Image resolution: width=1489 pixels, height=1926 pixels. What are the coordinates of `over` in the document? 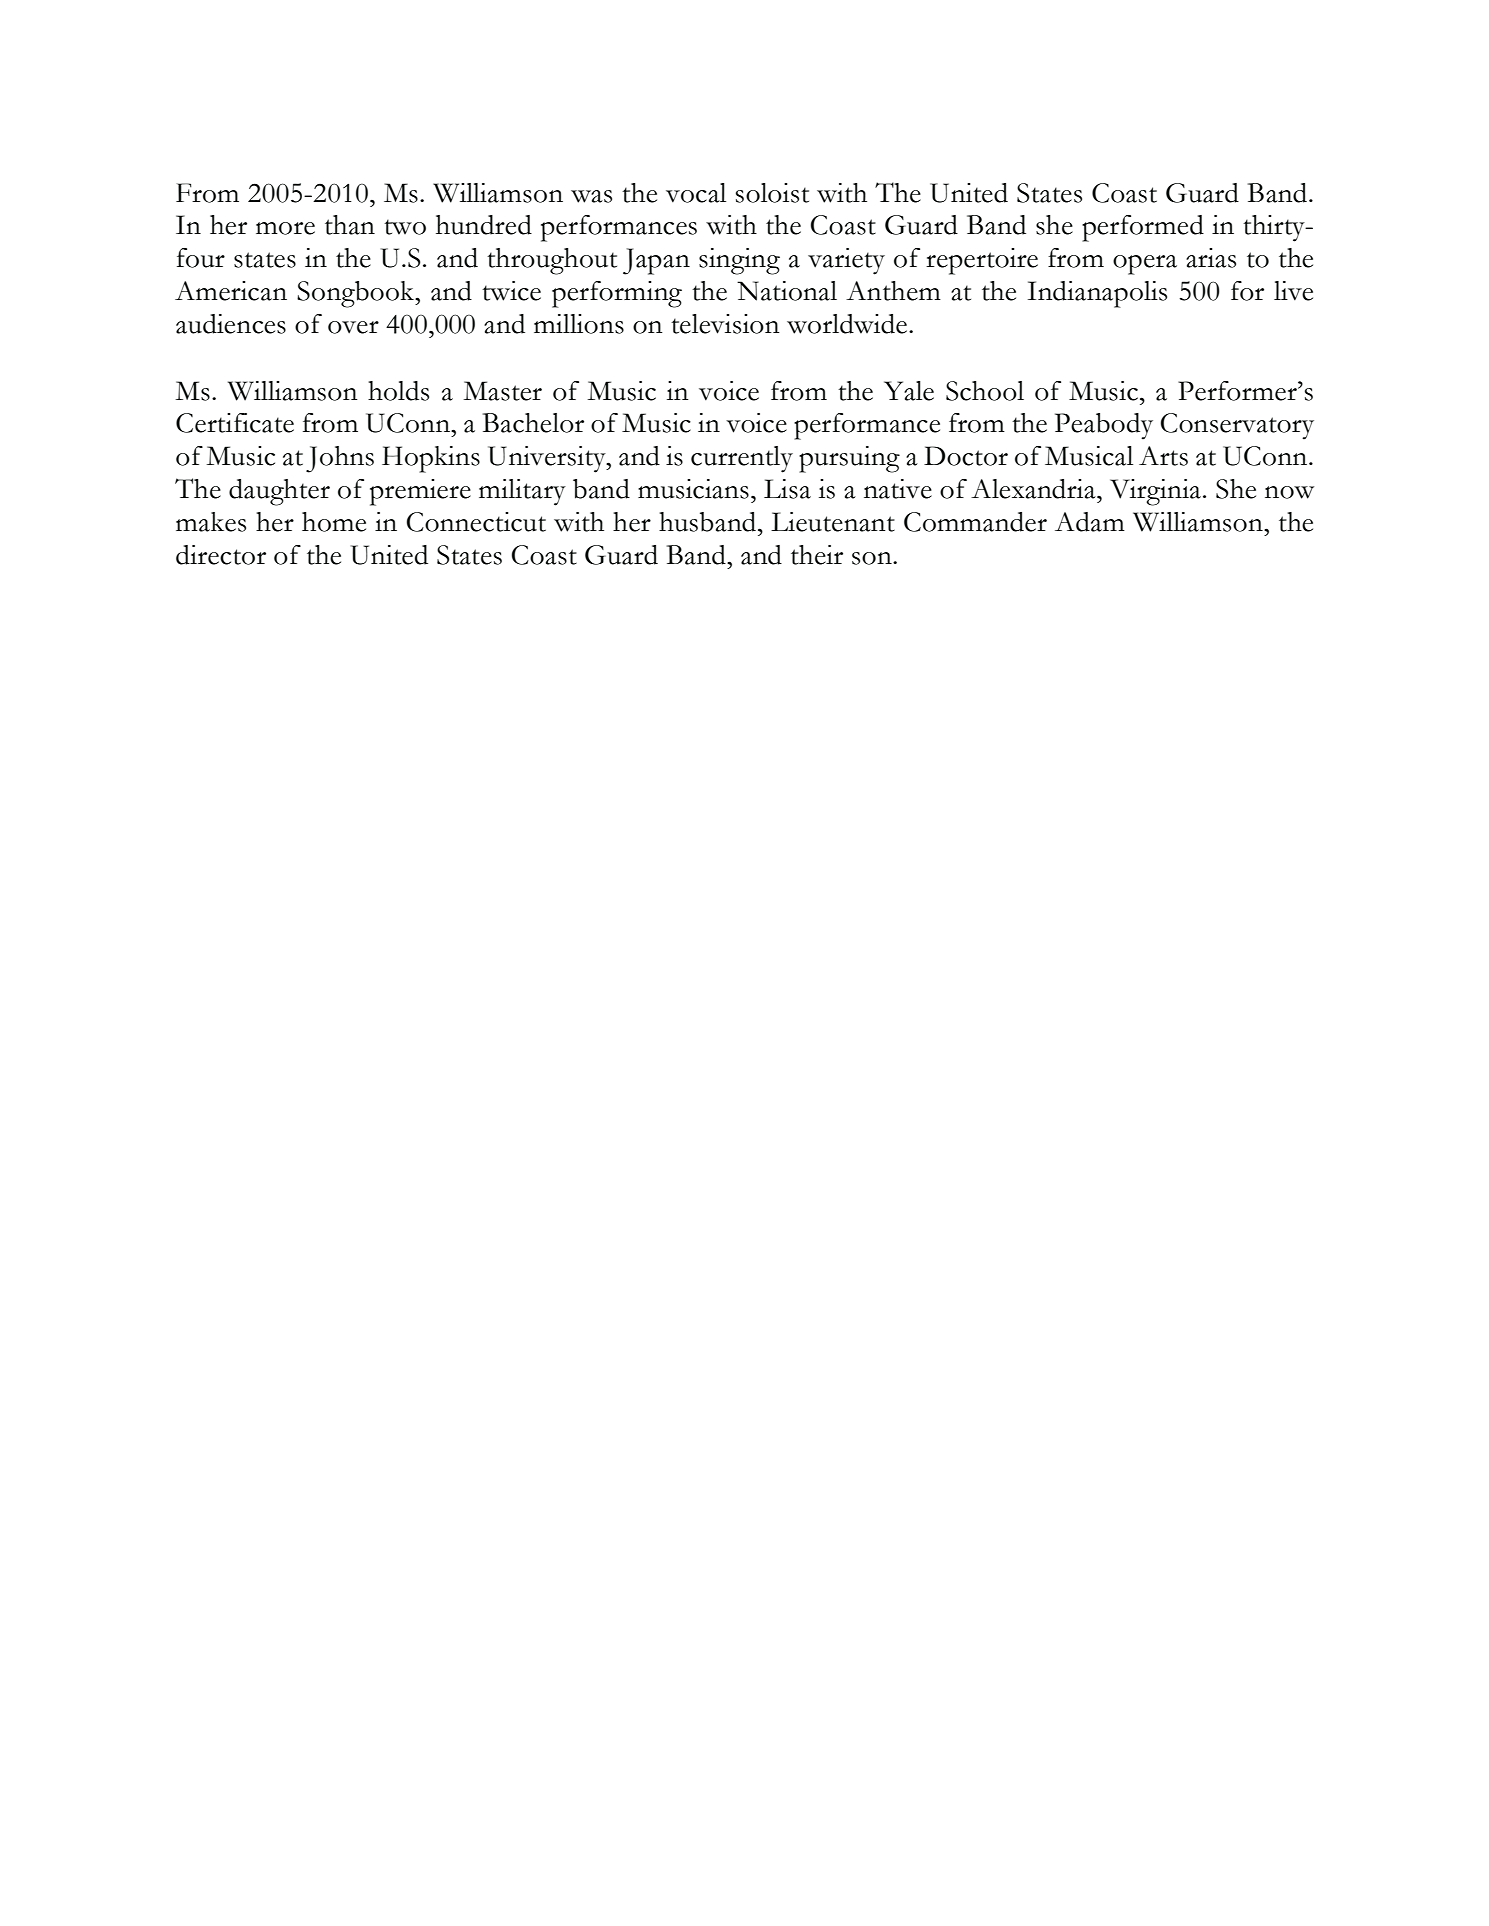 It's located at (353, 327).
